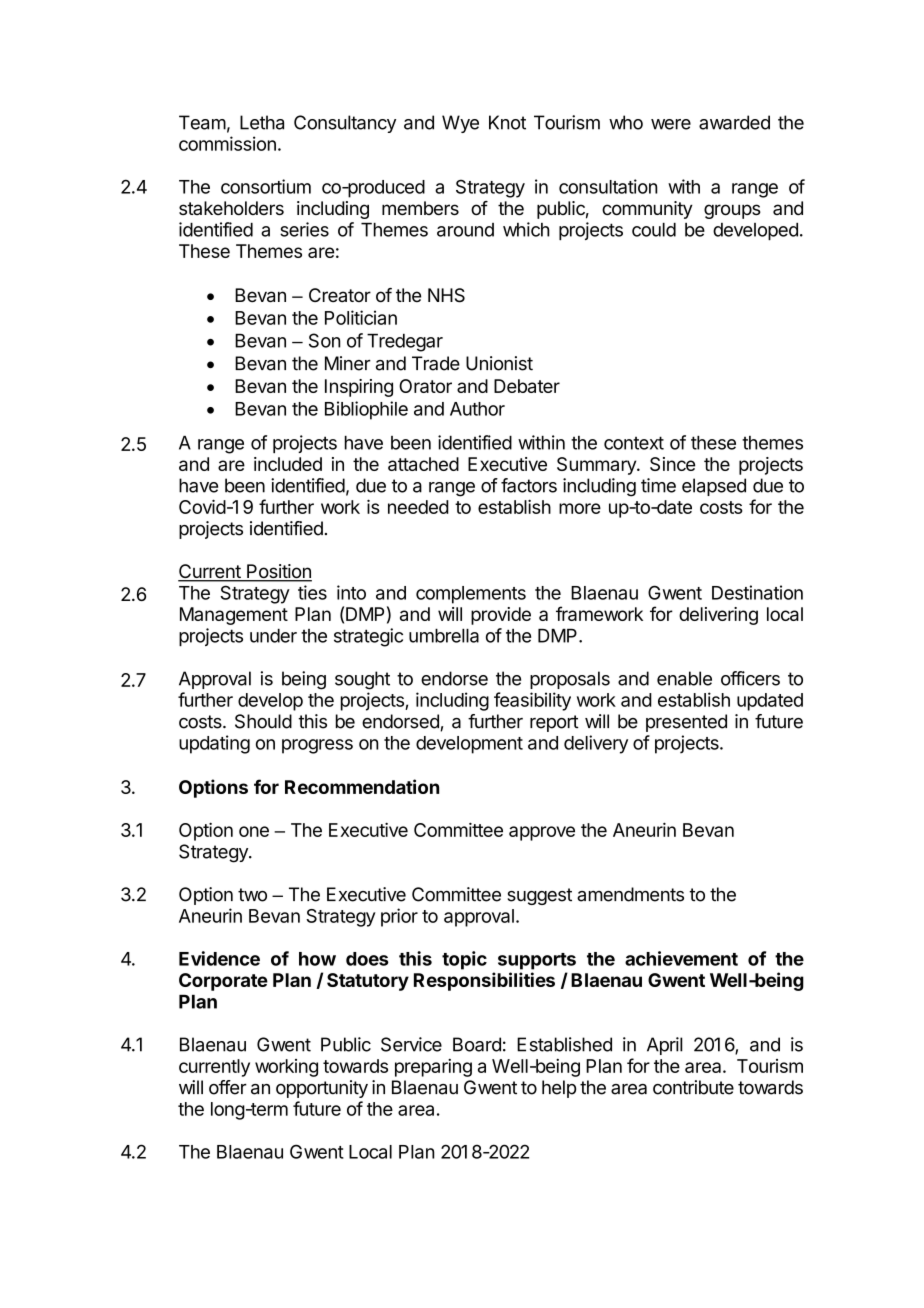 Image resolution: width=924 pixels, height=1308 pixels. Describe the element at coordinates (686, 723) in the page. I see `presented` at that location.
